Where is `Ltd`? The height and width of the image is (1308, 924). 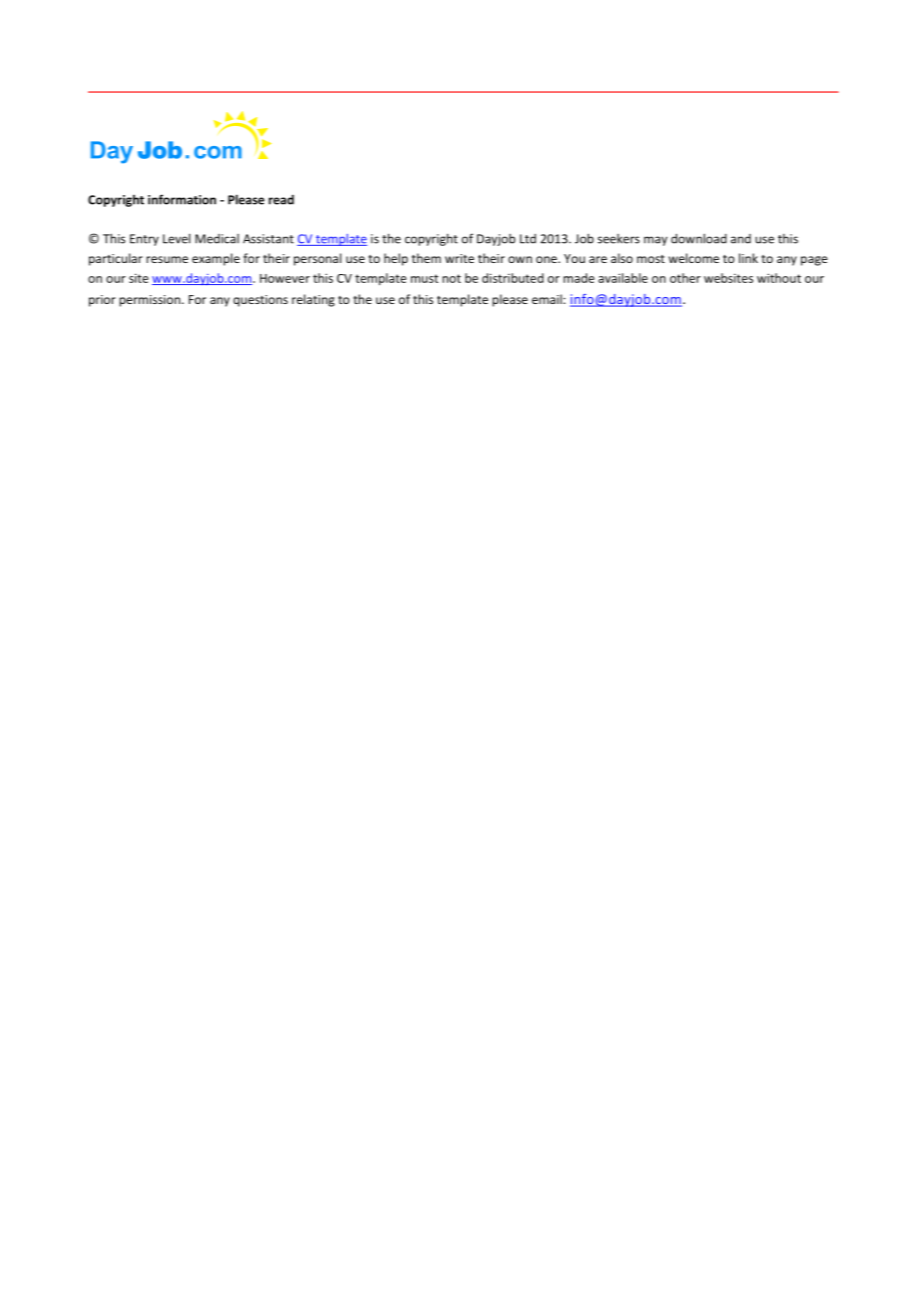 Ltd is located at coordinates (528, 239).
